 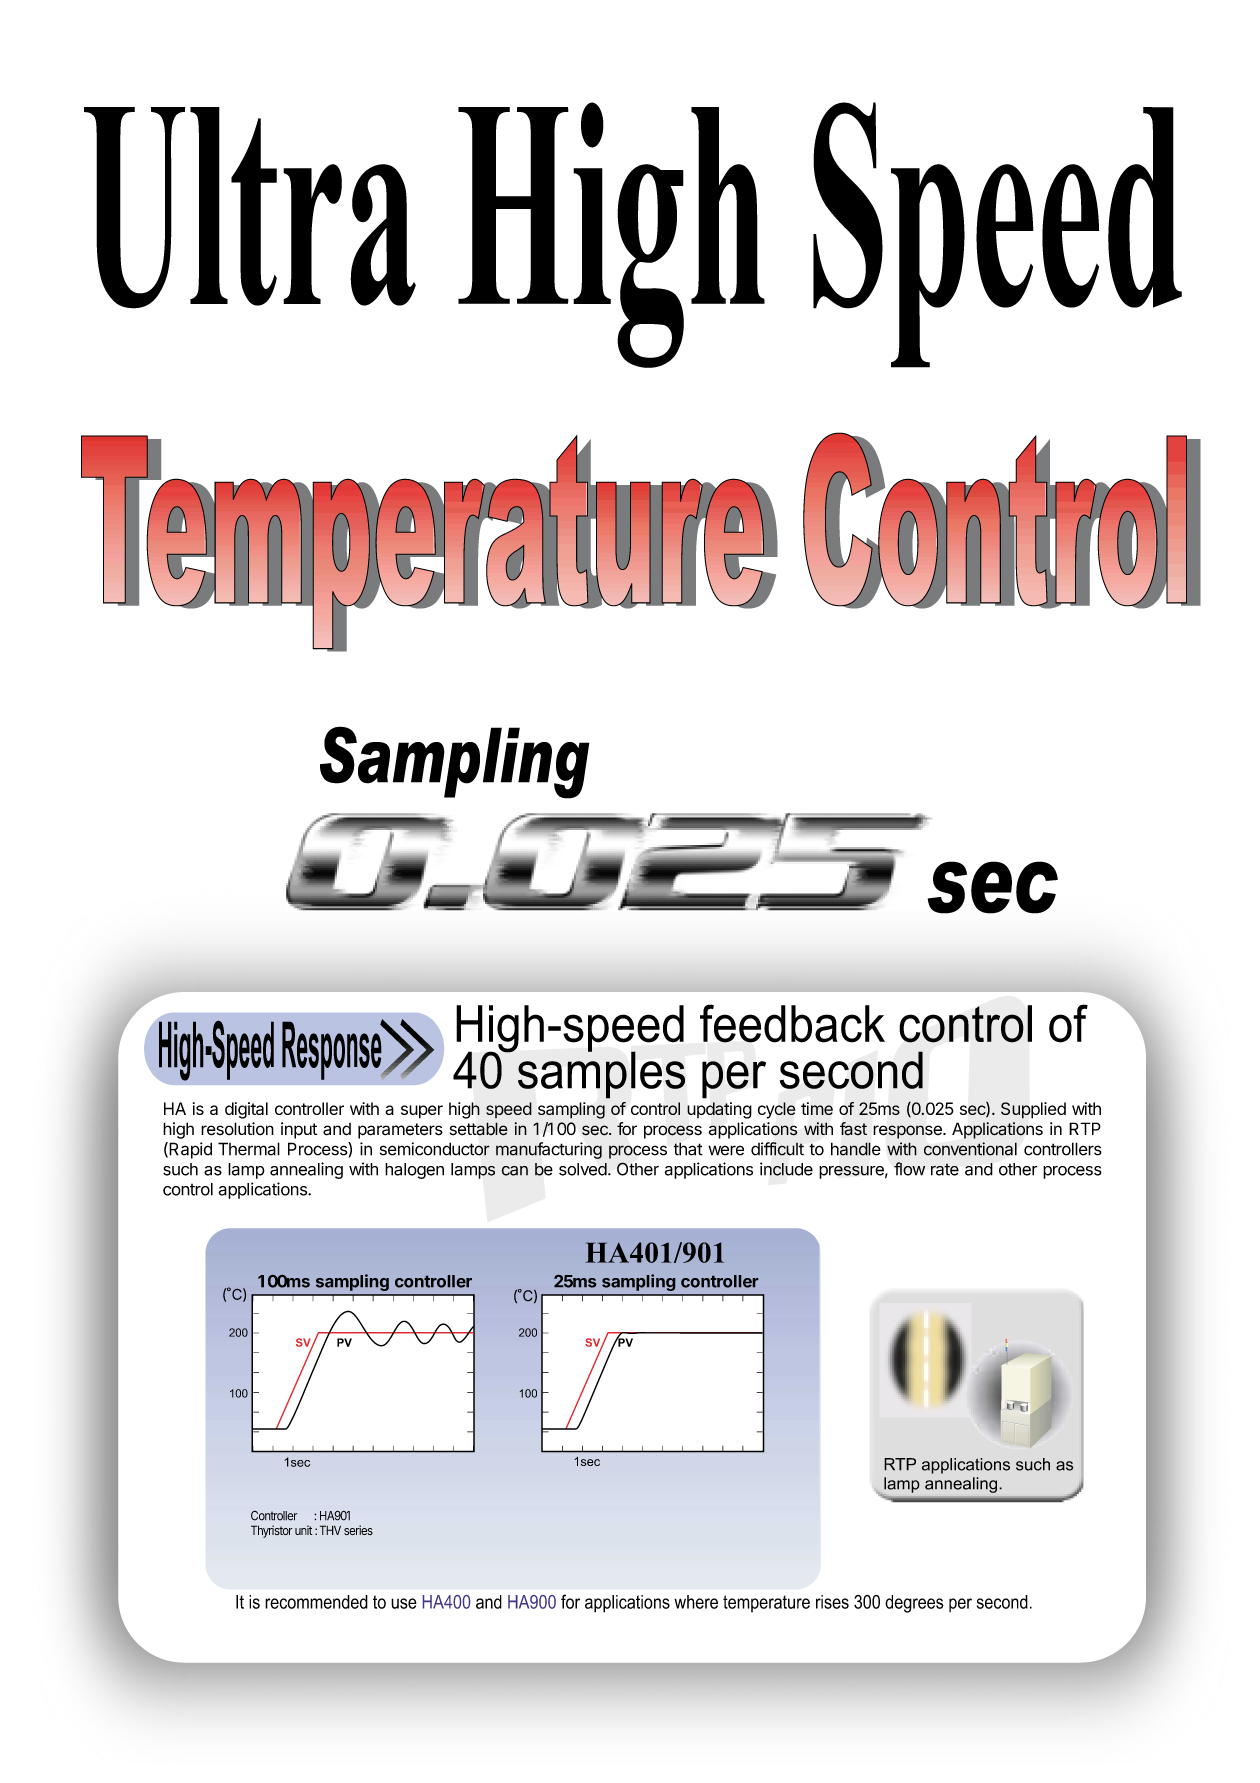 What do you see at coordinates (792, 1023) in the page?
I see `feedback` at bounding box center [792, 1023].
